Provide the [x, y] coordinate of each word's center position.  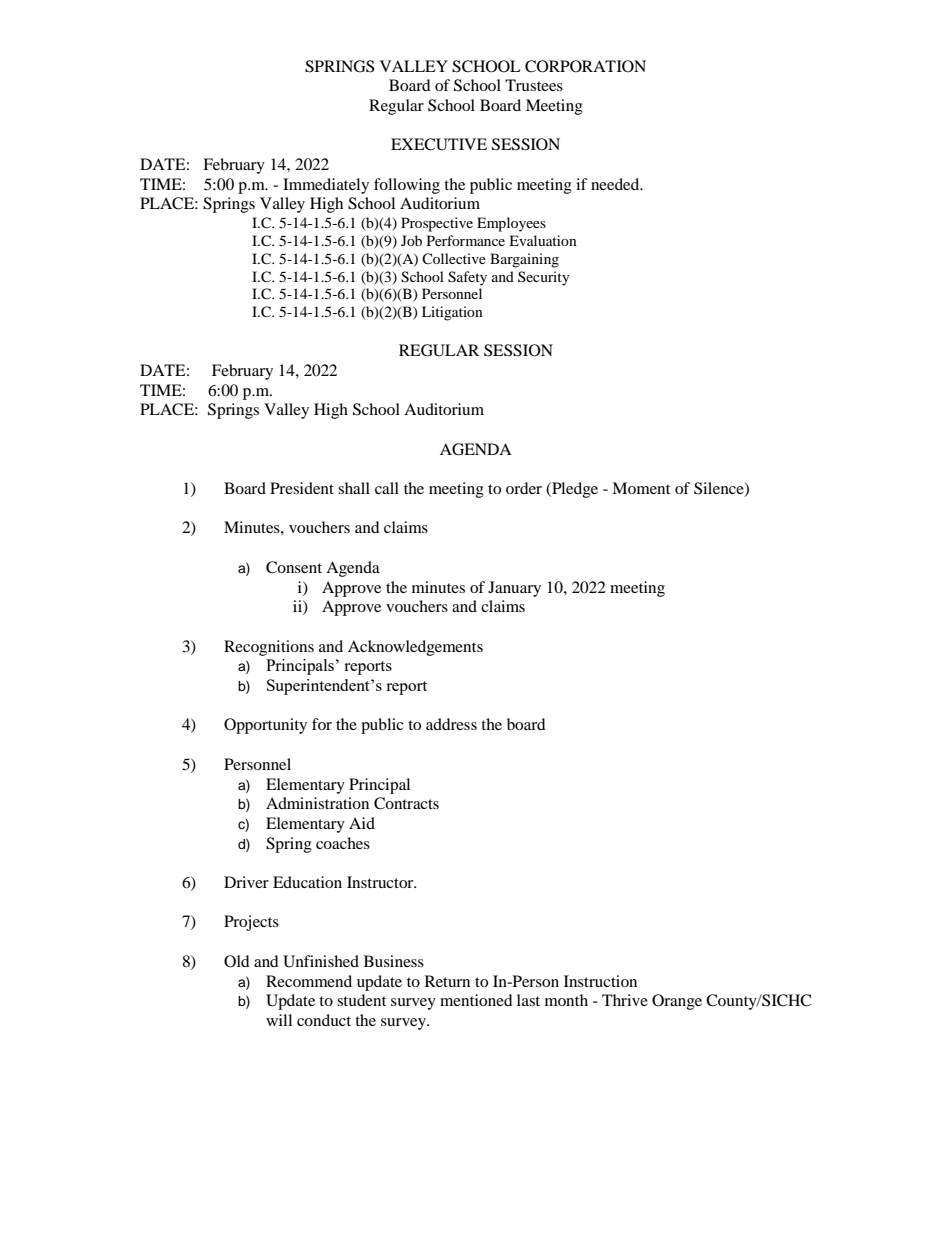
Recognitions [269, 648]
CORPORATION [585, 66]
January [514, 589]
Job [411, 240]
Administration [317, 803]
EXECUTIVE [439, 144]
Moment [641, 488]
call [387, 488]
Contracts [406, 803]
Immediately [326, 186]
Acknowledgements [415, 648]
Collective [454, 258]
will [279, 1020]
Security [544, 278]
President [302, 488]
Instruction [600, 981]
